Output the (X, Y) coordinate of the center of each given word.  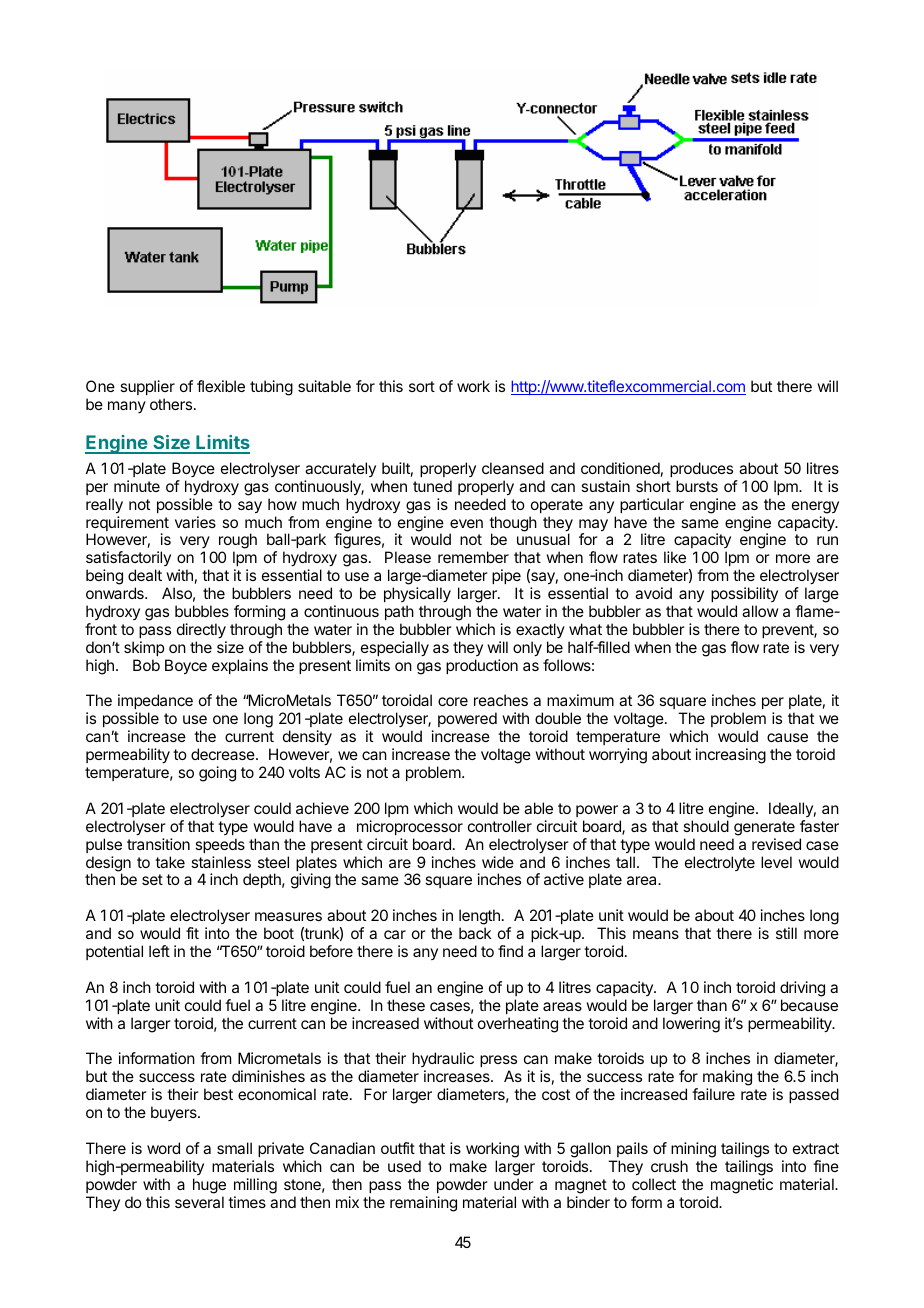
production (482, 666)
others (171, 404)
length (479, 918)
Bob (146, 665)
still (786, 933)
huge (209, 1186)
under (514, 1184)
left (159, 951)
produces (701, 469)
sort (422, 386)
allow (760, 611)
